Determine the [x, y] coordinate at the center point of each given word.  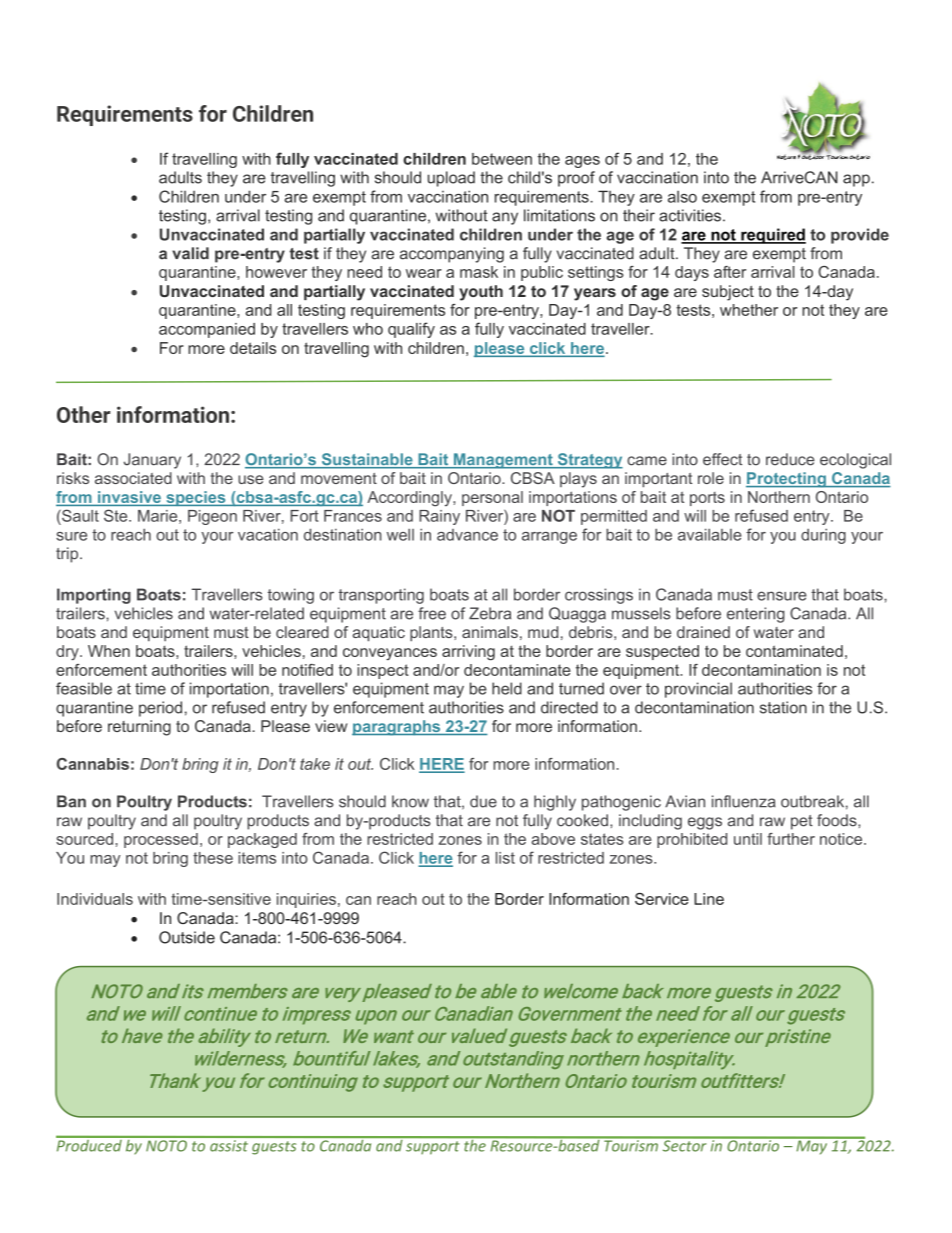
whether [749, 310]
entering [756, 615]
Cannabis [93, 764]
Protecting [787, 480]
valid [190, 253]
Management [503, 461]
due [483, 801]
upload [451, 179]
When [109, 651]
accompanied [207, 330]
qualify [411, 330]
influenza [744, 801]
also [682, 196]
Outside [187, 937]
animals [490, 632]
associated [133, 478]
